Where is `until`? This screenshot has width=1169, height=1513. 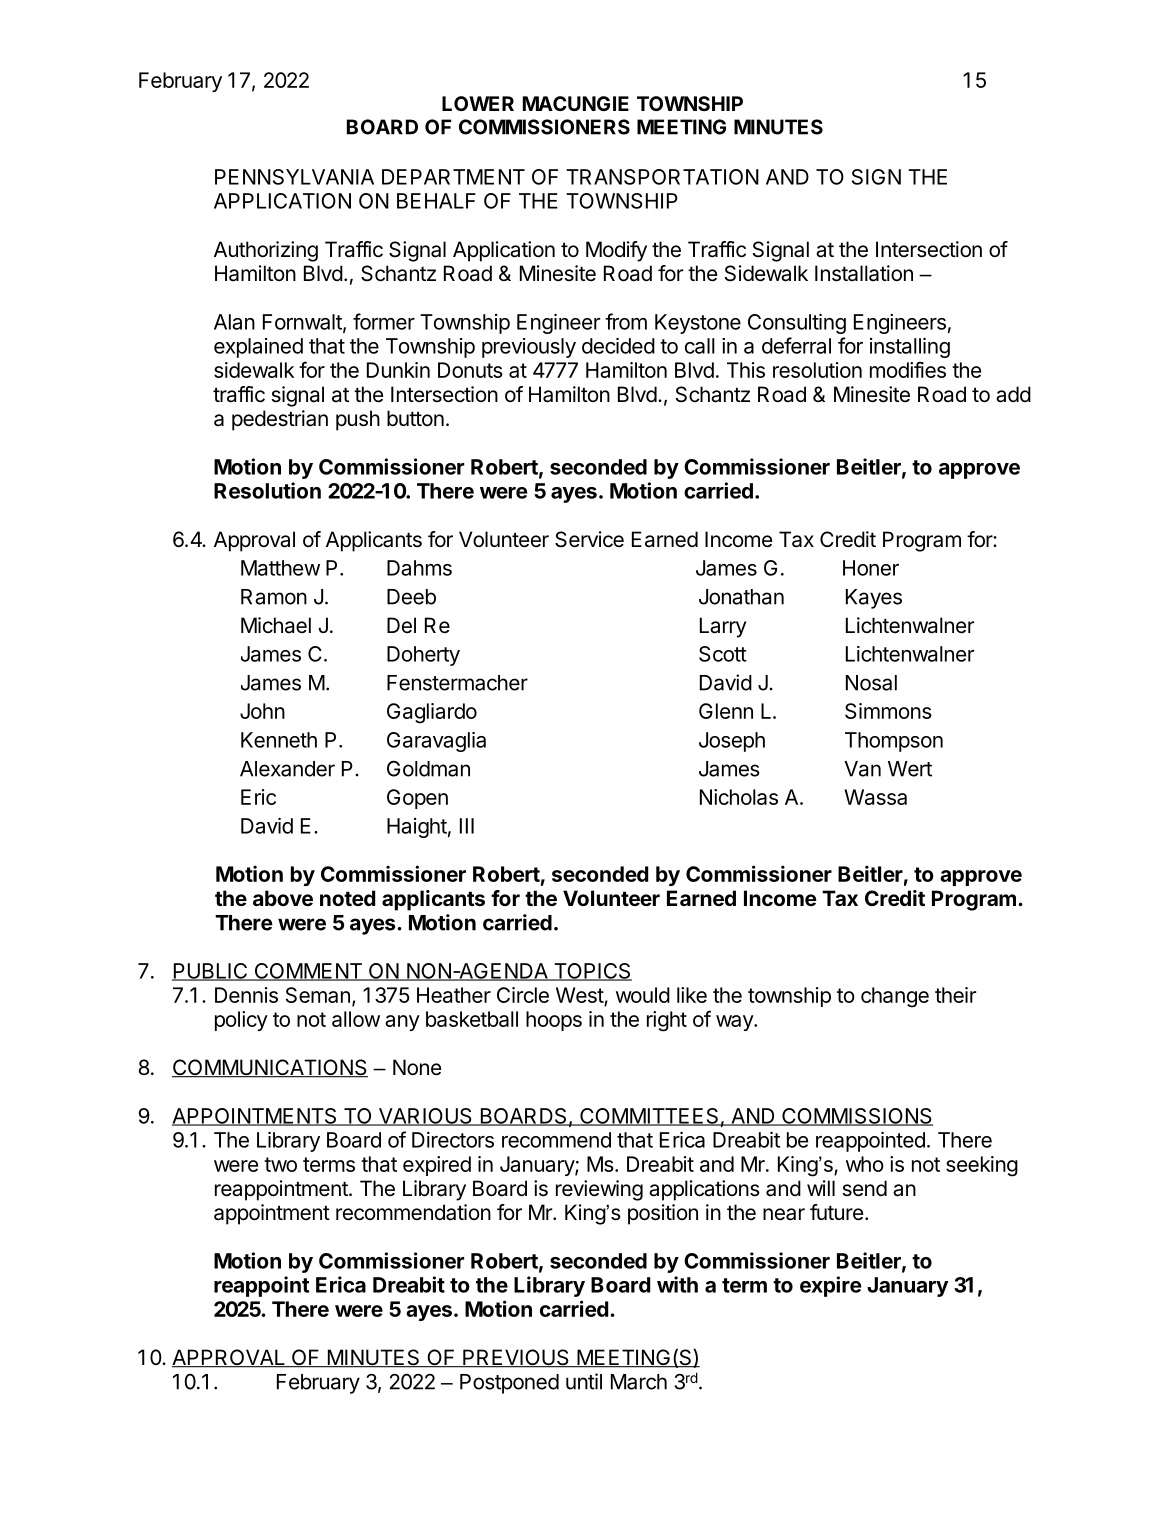
until is located at coordinates (584, 1381).
